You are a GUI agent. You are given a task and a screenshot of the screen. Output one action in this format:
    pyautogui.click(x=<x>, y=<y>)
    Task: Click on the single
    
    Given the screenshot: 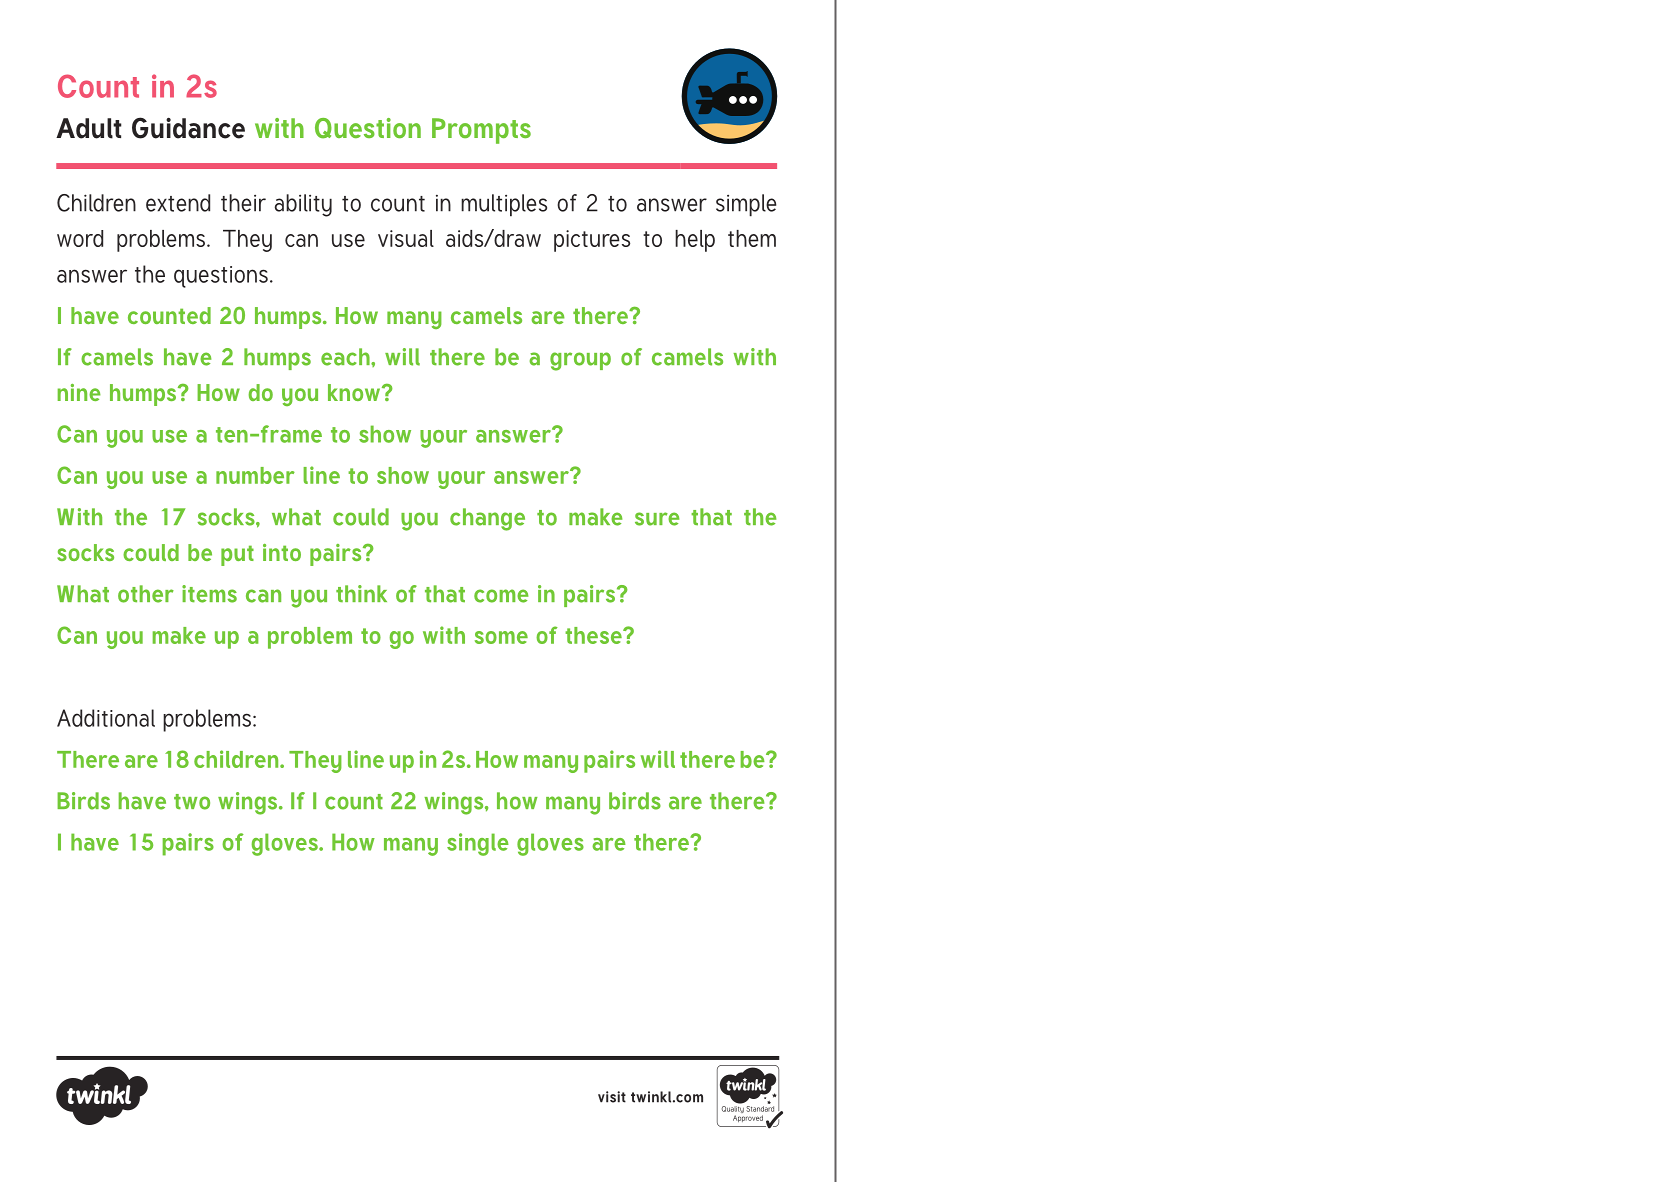 What is the action you would take?
    pyautogui.click(x=478, y=844)
